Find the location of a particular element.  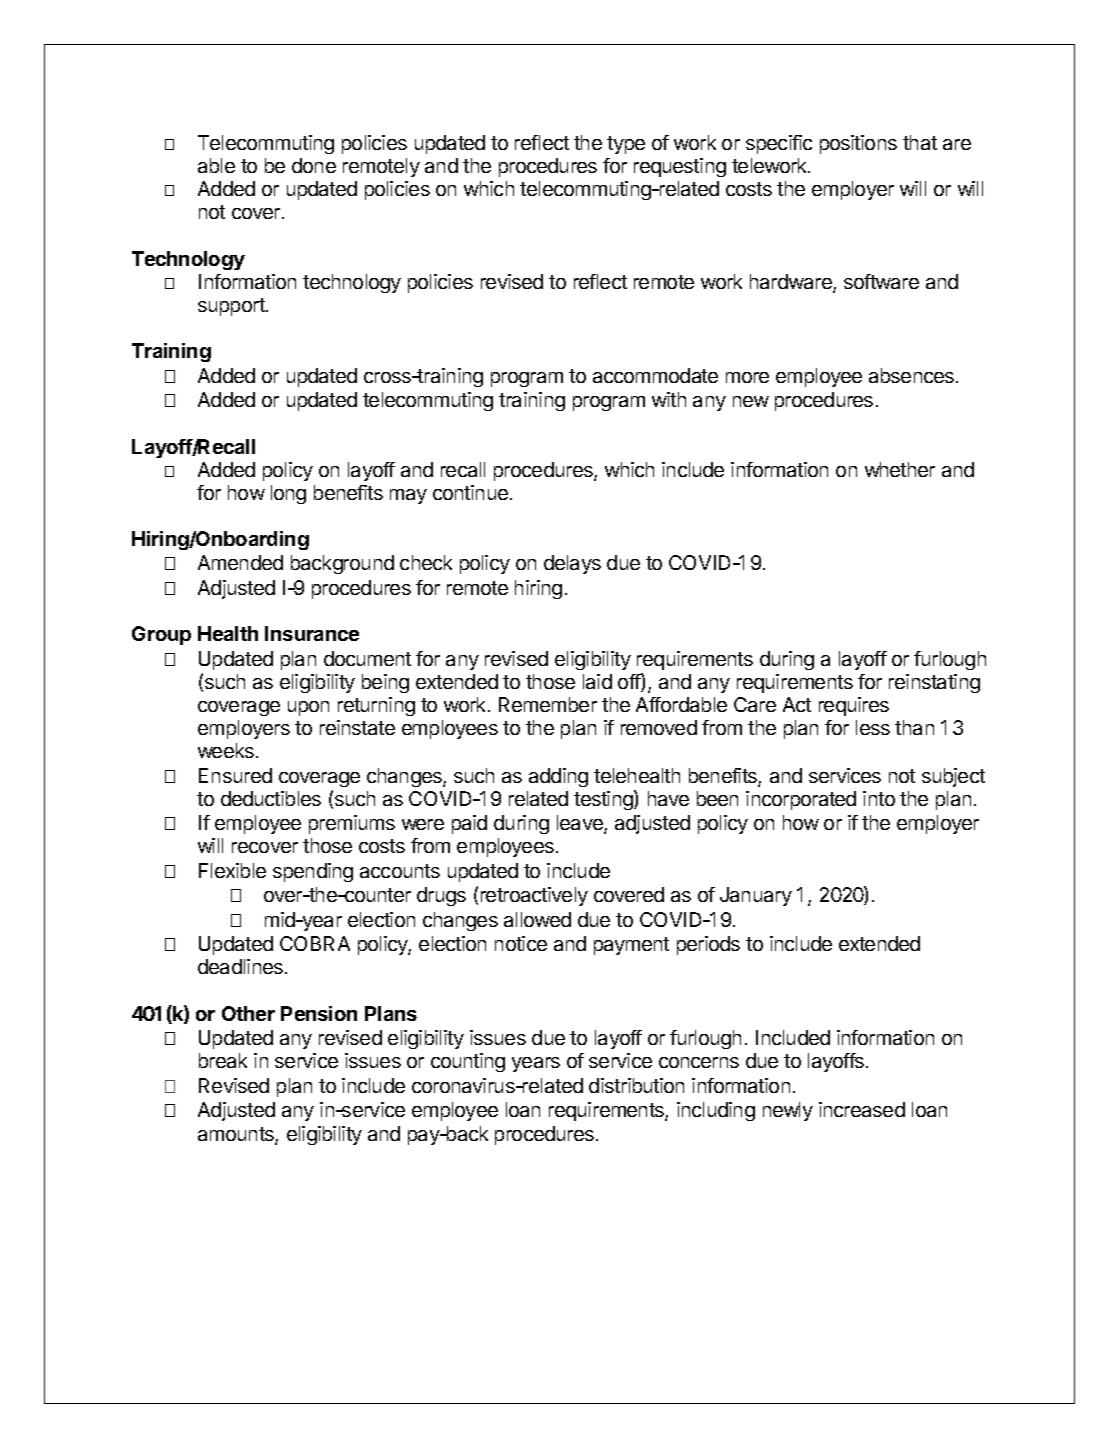

into is located at coordinates (879, 798).
